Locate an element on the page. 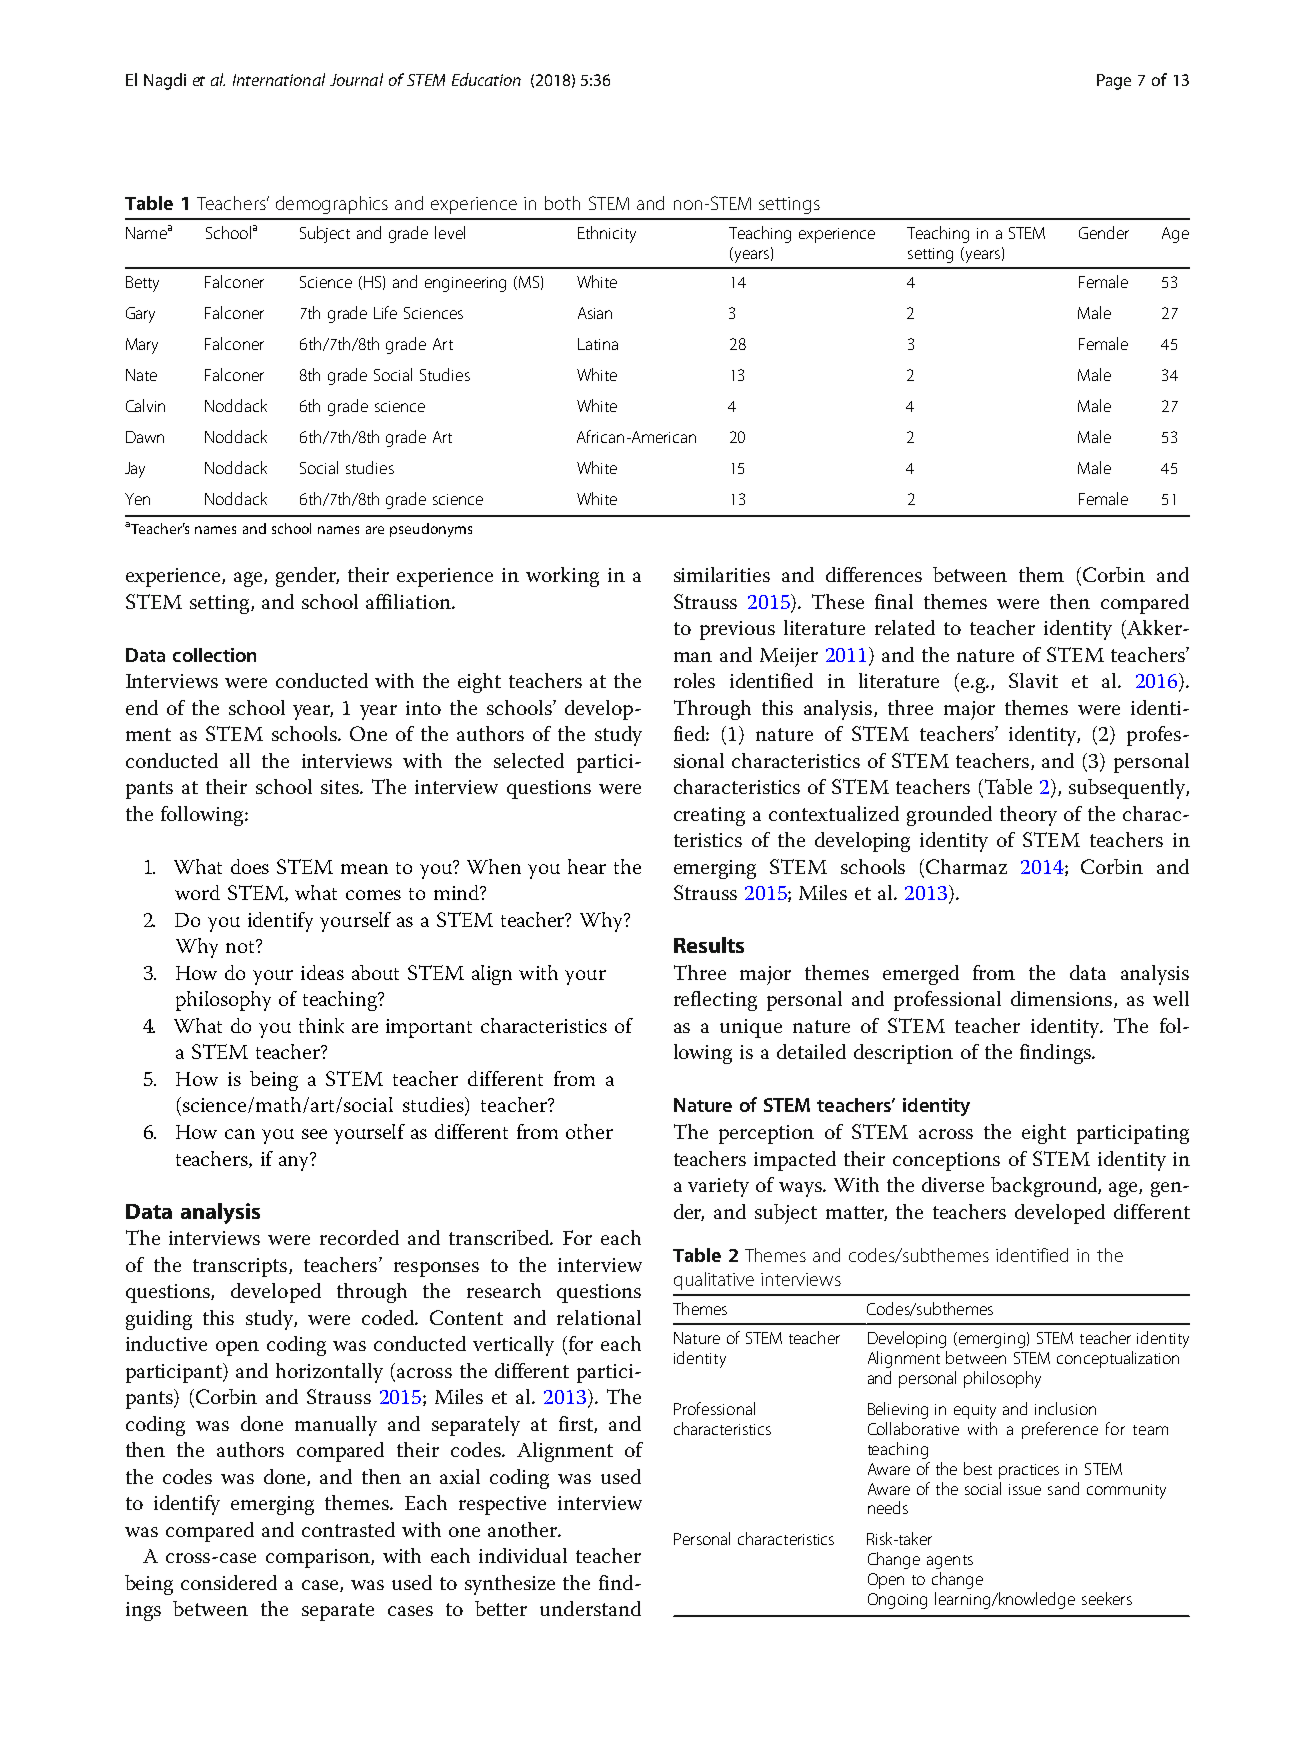 This document has width=1315, height=1748. related is located at coordinates (905, 627).
